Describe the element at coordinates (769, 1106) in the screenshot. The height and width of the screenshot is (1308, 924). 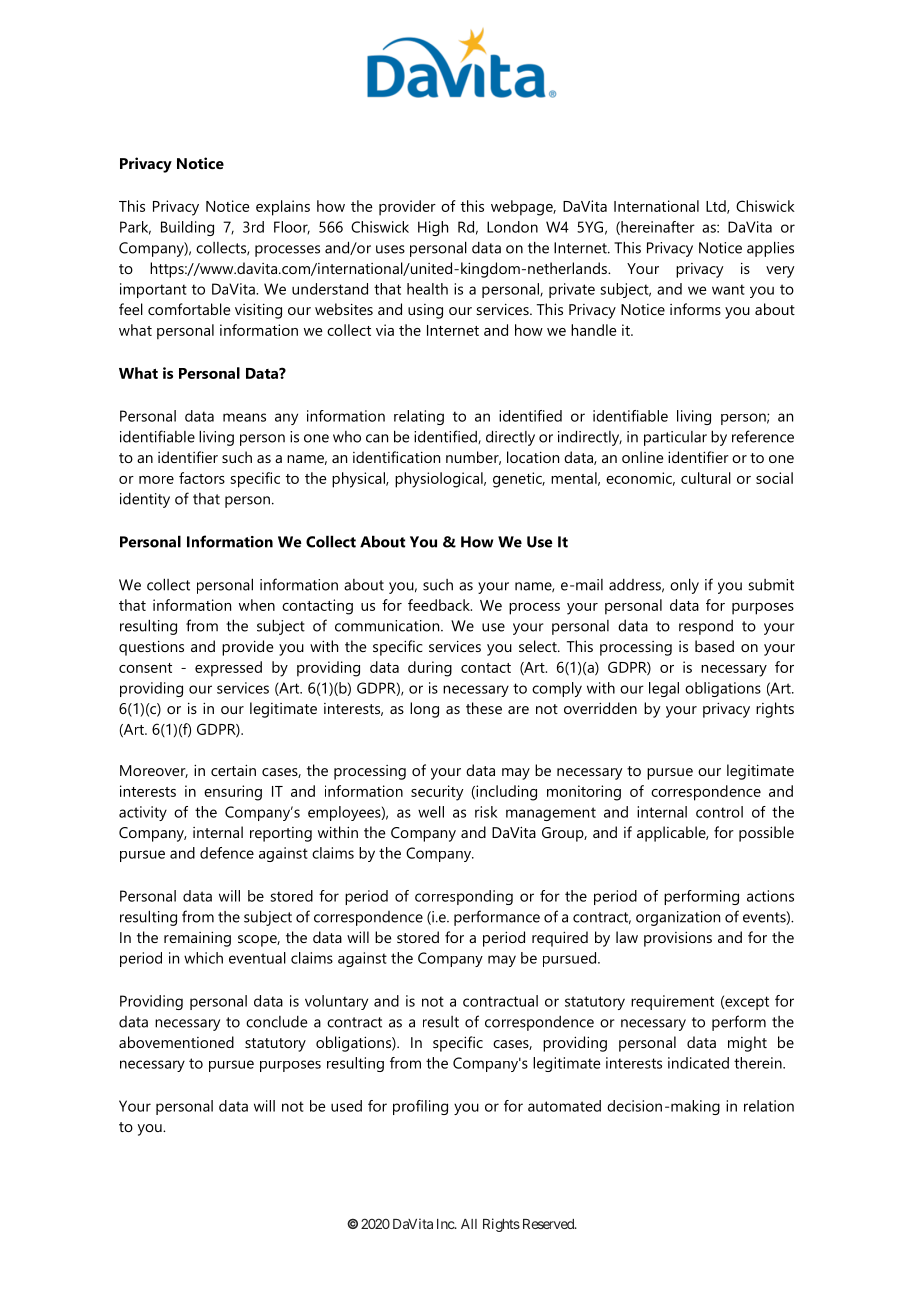
I see `relation` at that location.
